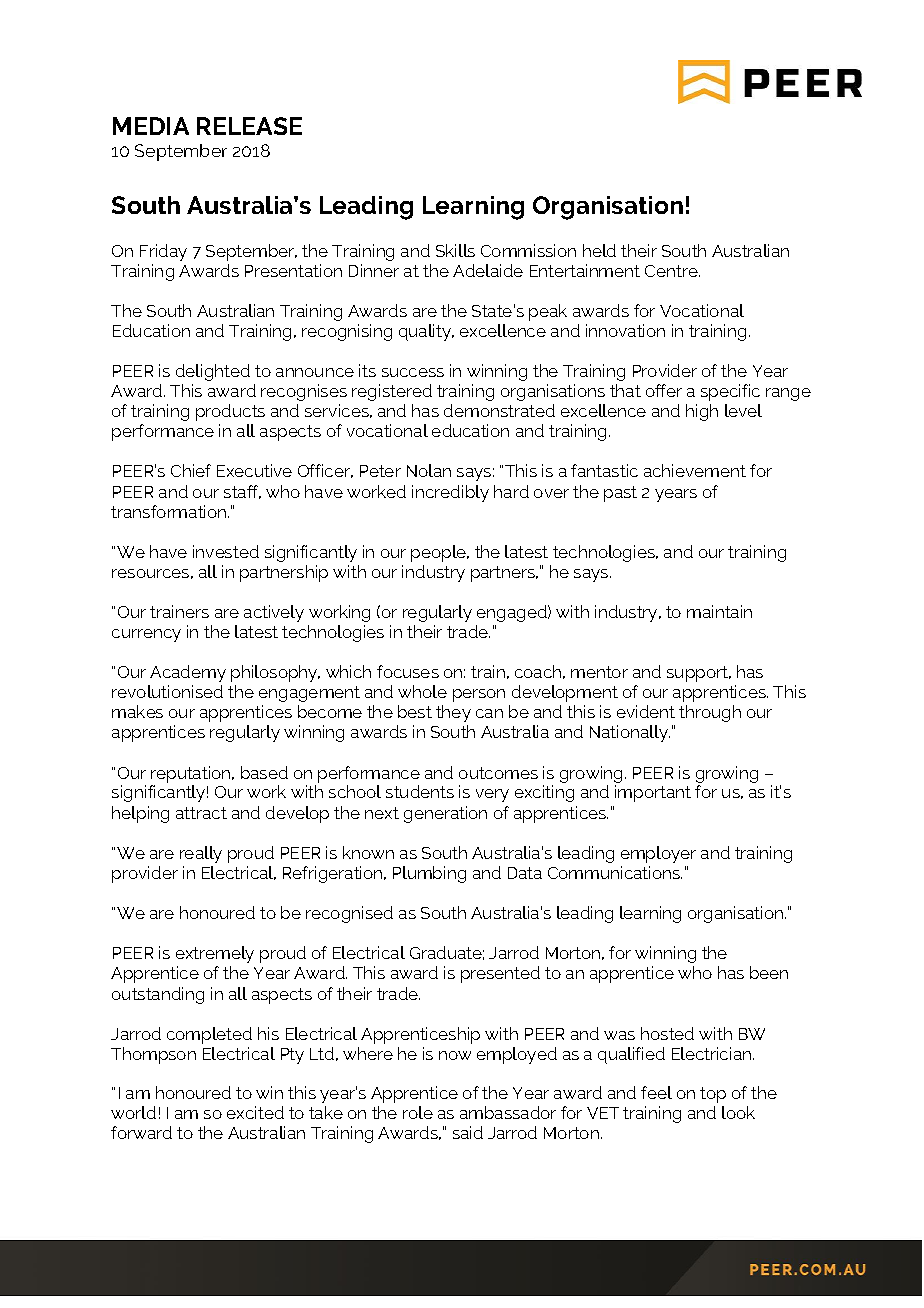 Image resolution: width=924 pixels, height=1308 pixels. I want to click on maintain, so click(719, 611).
